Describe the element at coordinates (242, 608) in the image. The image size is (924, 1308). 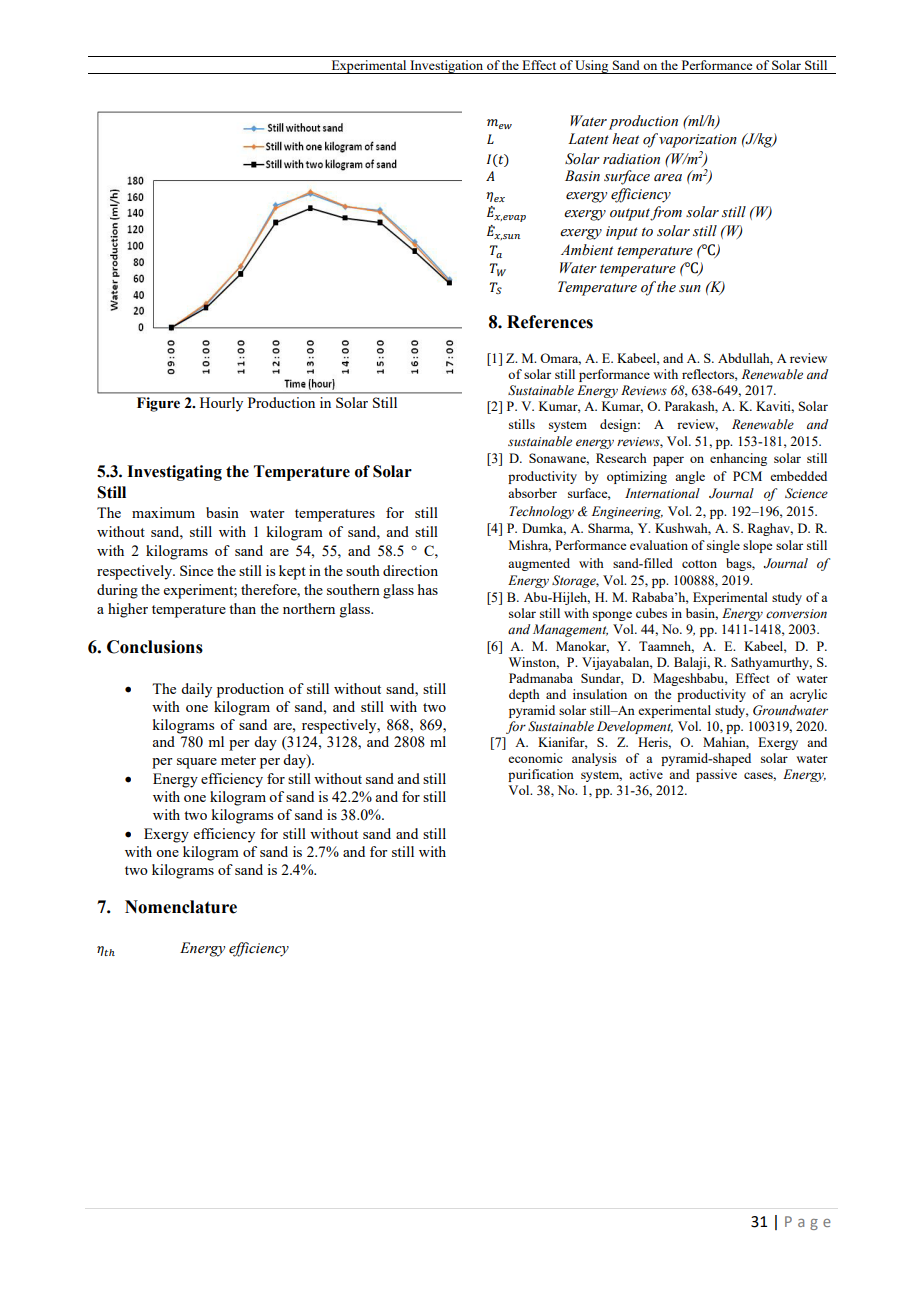
I see `than` at that location.
